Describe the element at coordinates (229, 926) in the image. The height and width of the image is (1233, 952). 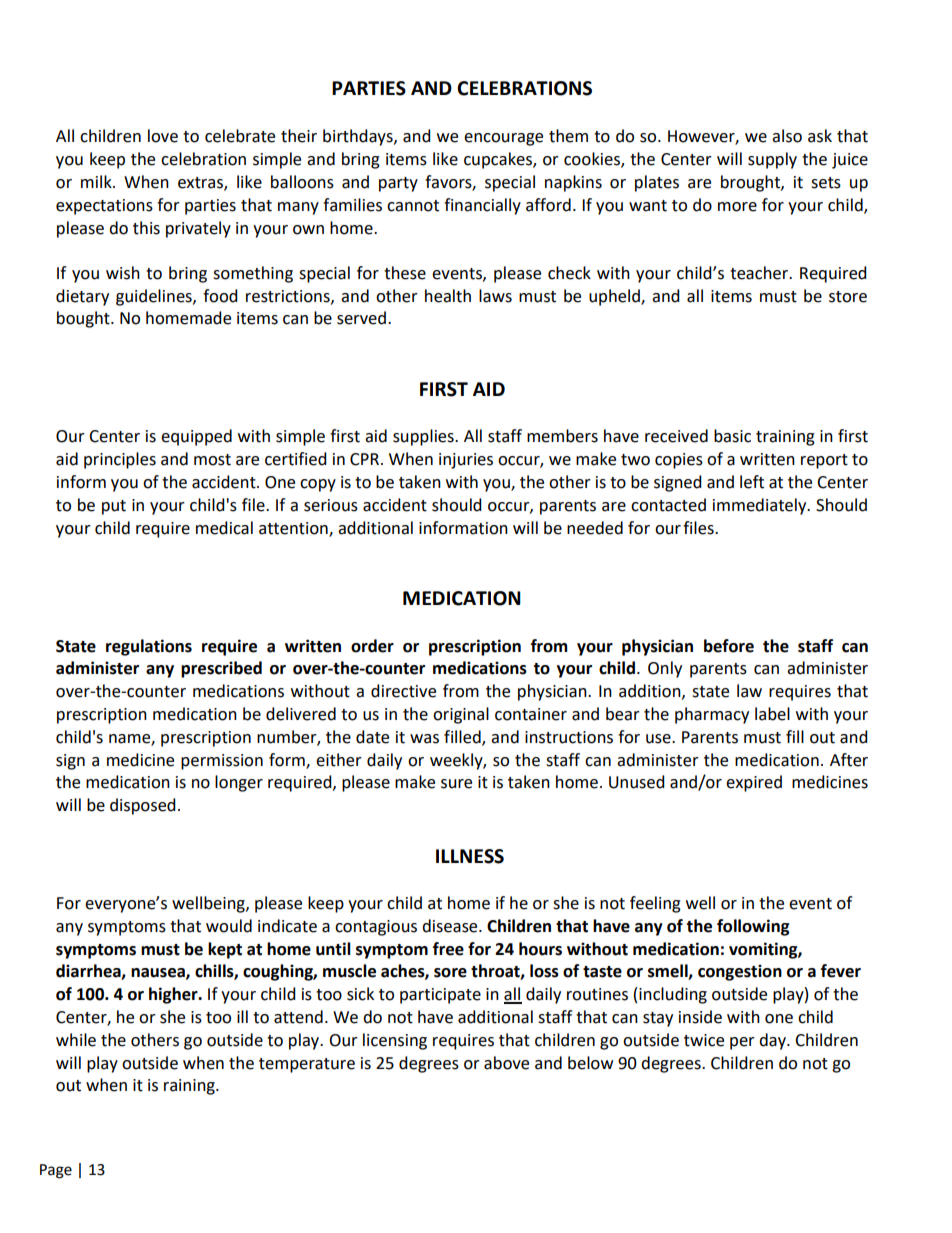
I see `would` at that location.
